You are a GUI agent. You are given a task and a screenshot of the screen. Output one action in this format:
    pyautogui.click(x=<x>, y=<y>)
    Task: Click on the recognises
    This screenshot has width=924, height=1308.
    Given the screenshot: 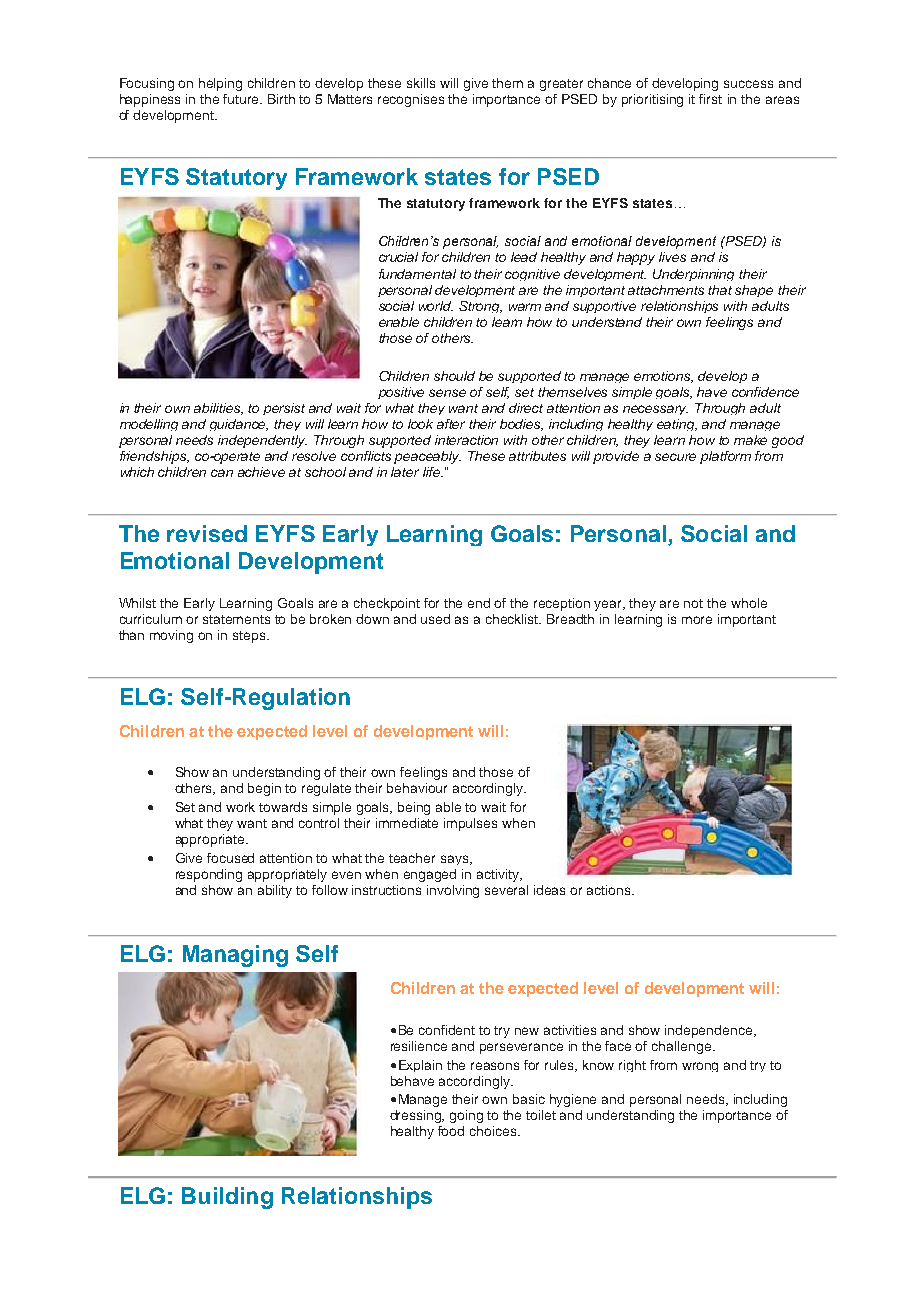 What is the action you would take?
    pyautogui.click(x=411, y=100)
